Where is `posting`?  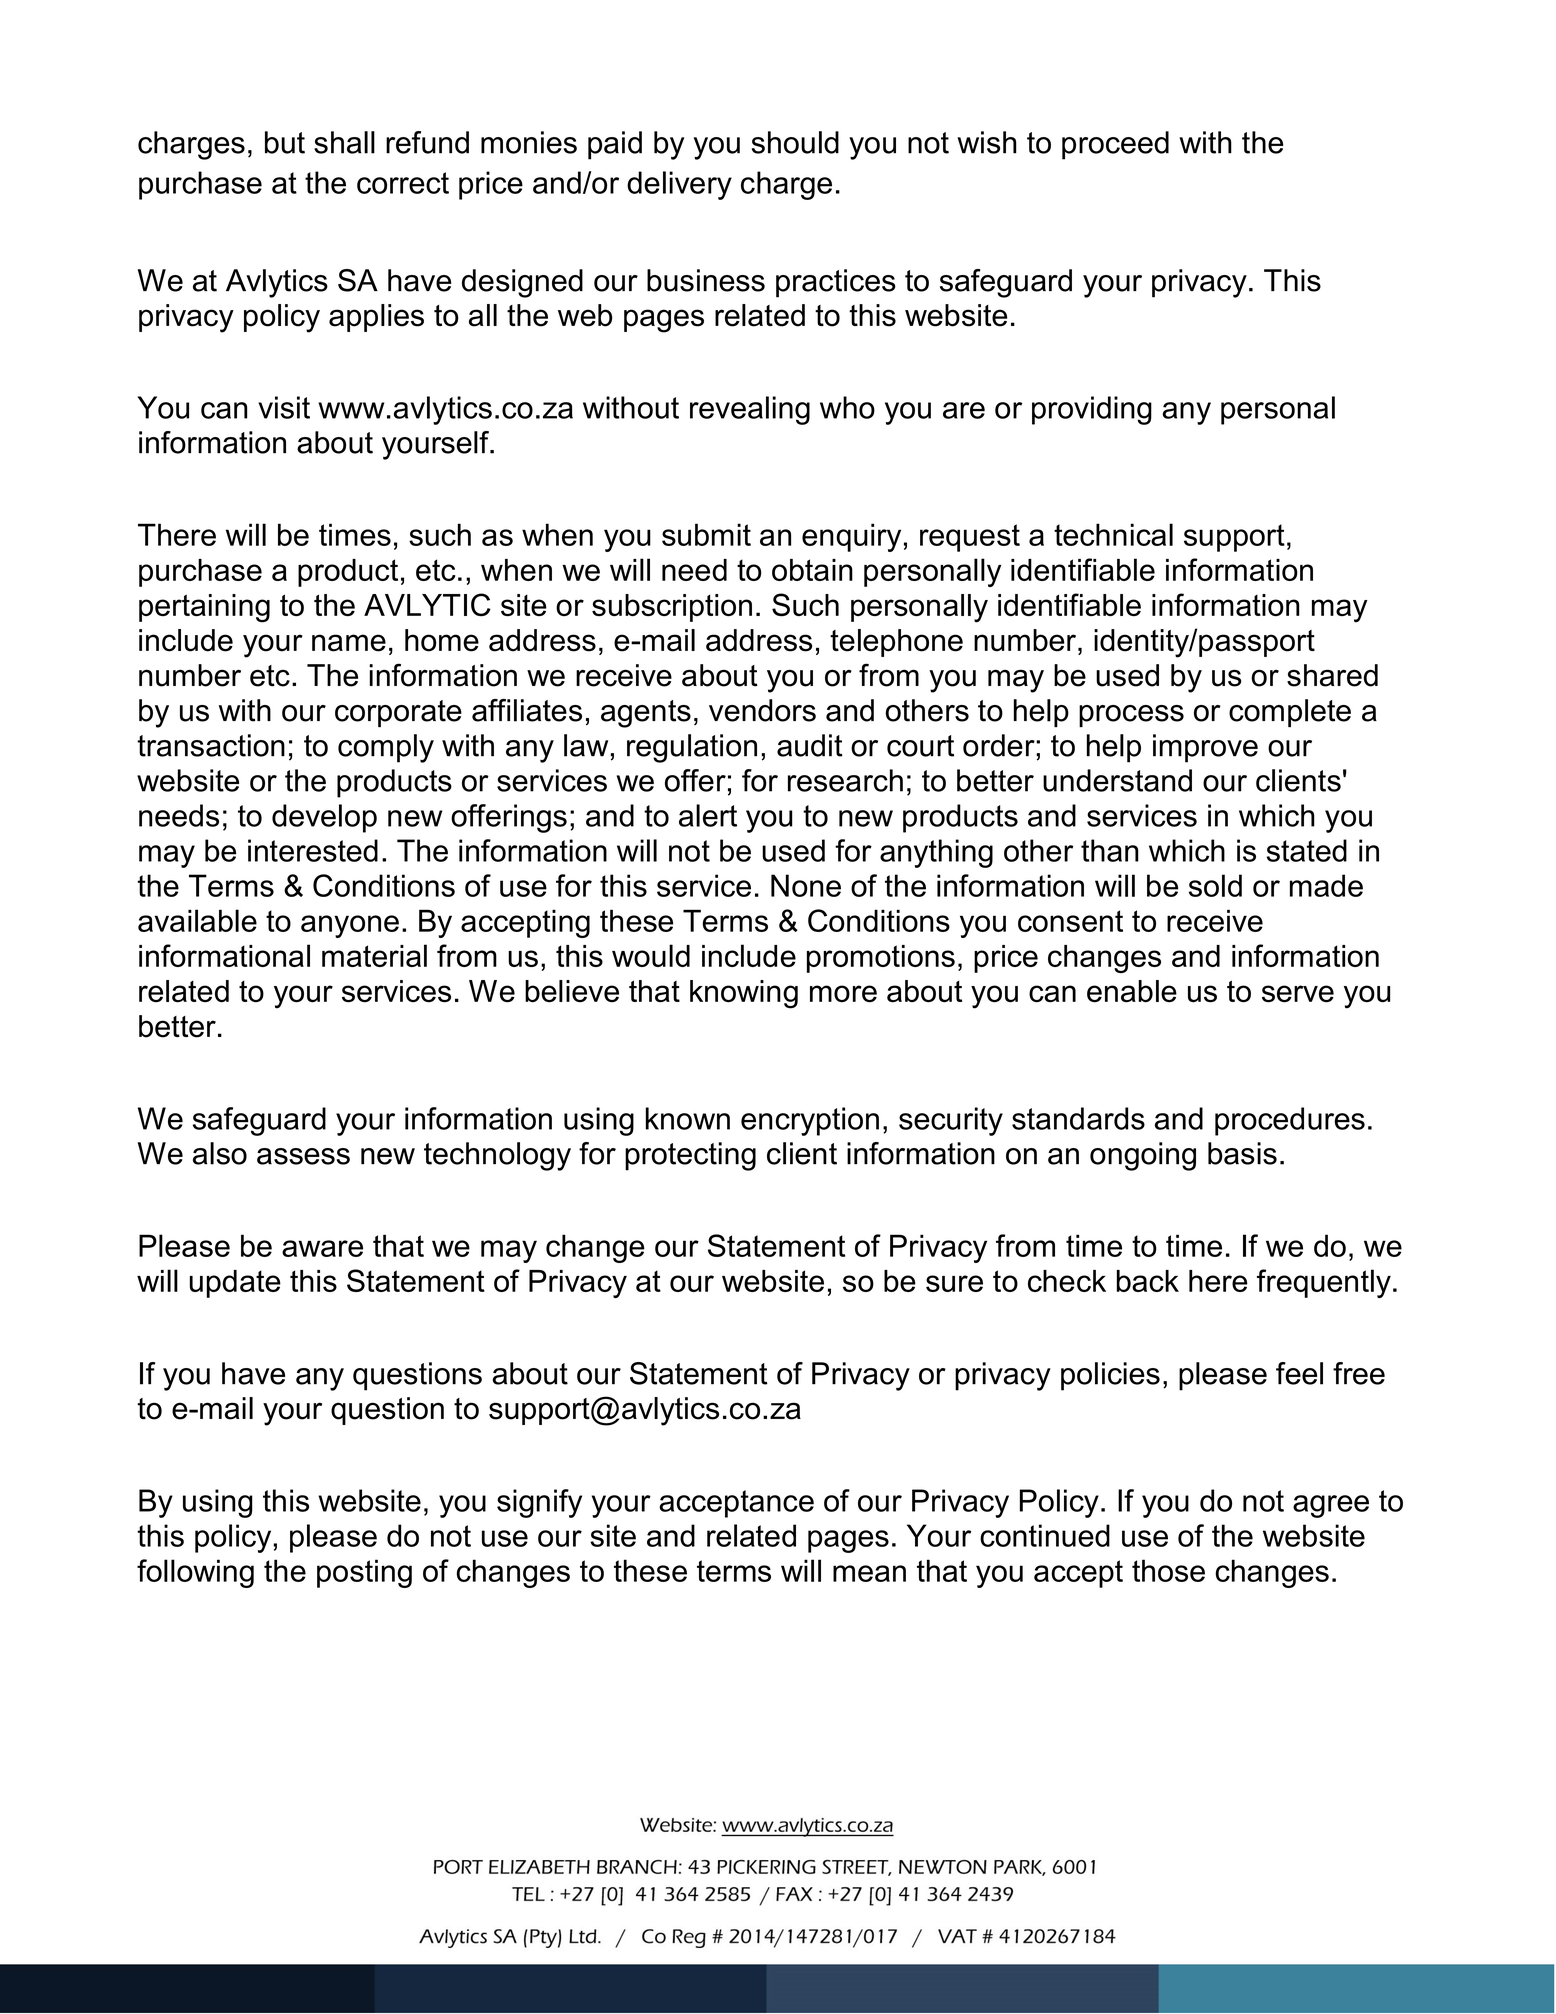
posting is located at coordinates (364, 1573).
